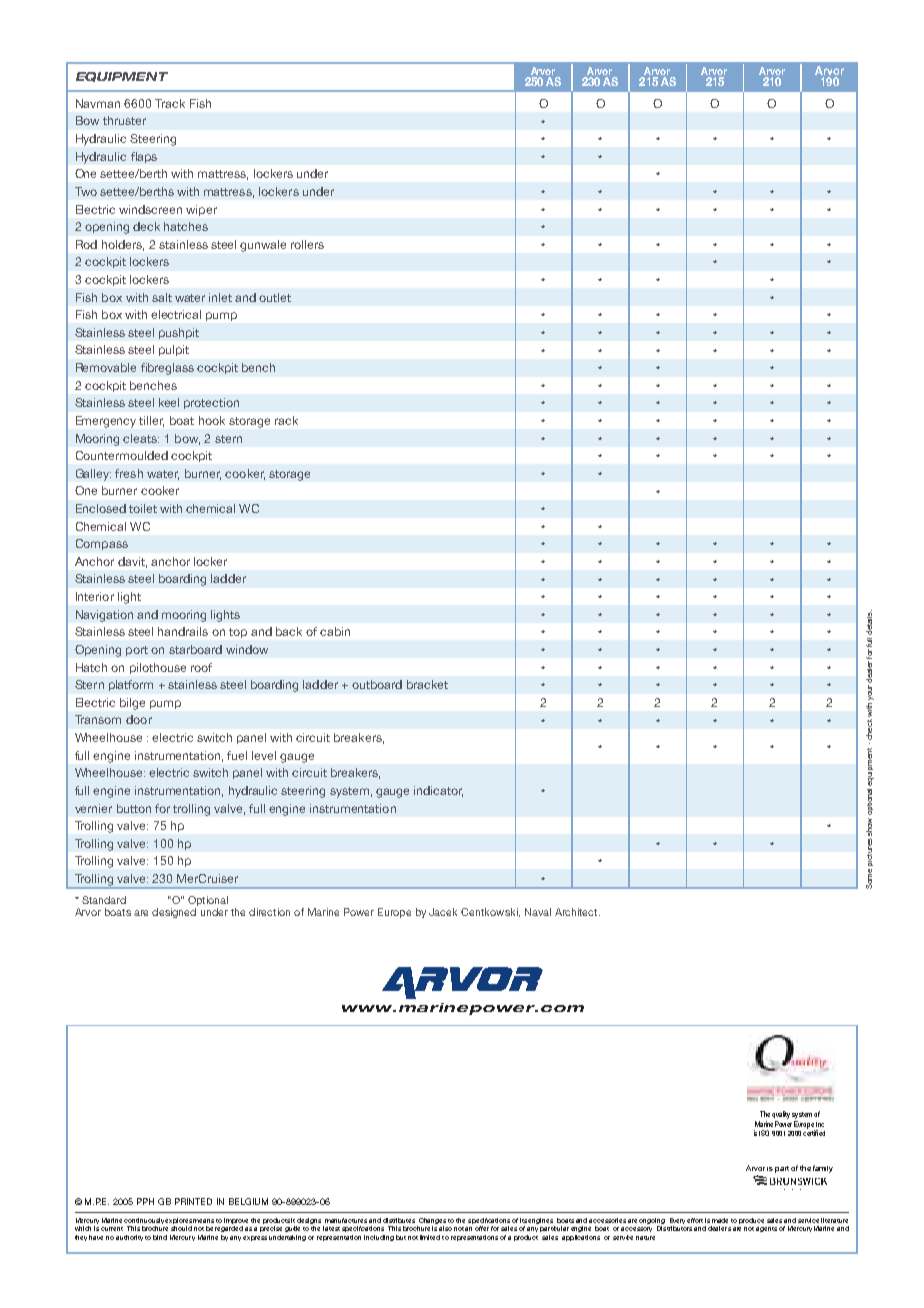  I want to click on outlet, so click(275, 297).
